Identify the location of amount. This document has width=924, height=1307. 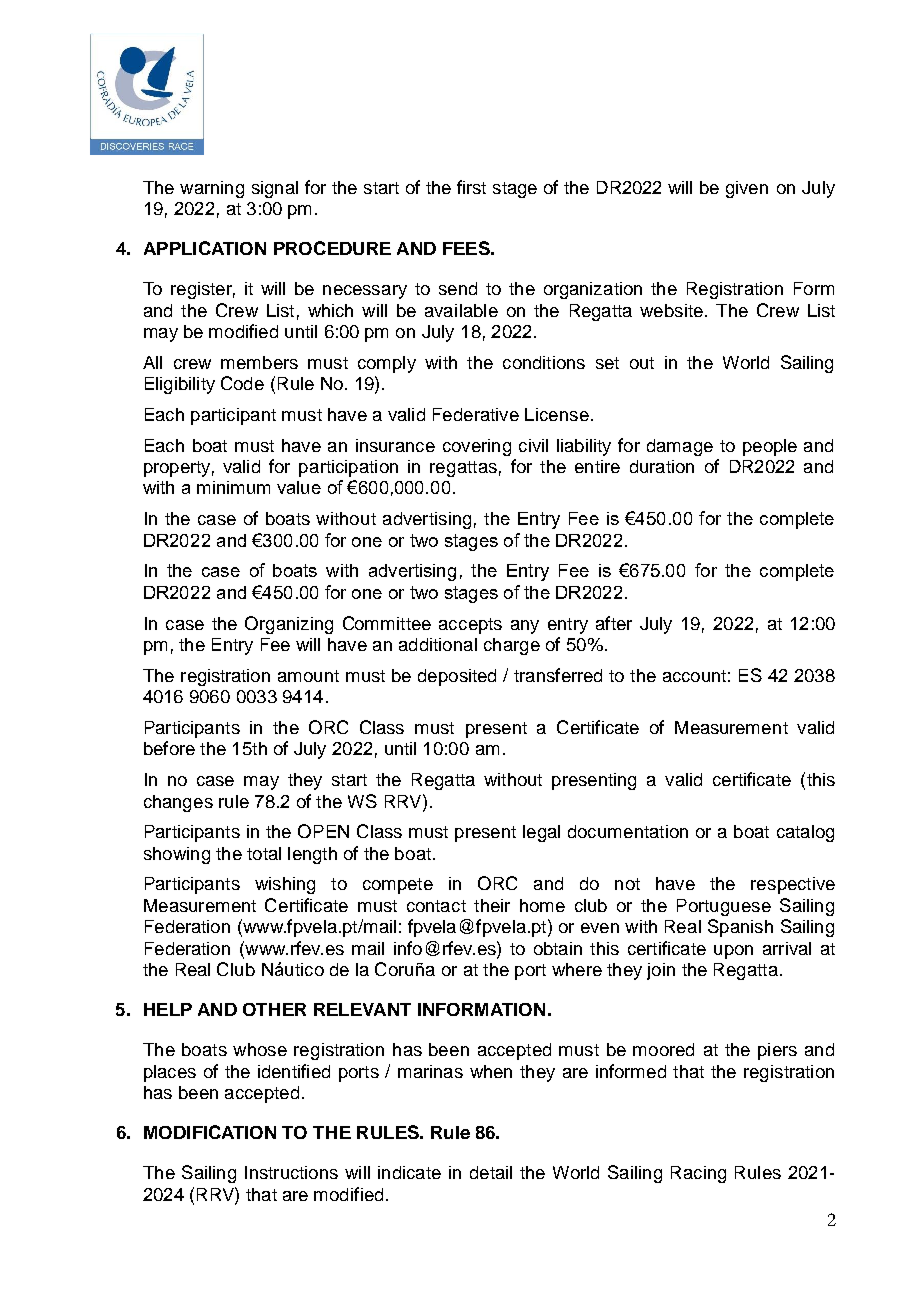
(308, 676).
